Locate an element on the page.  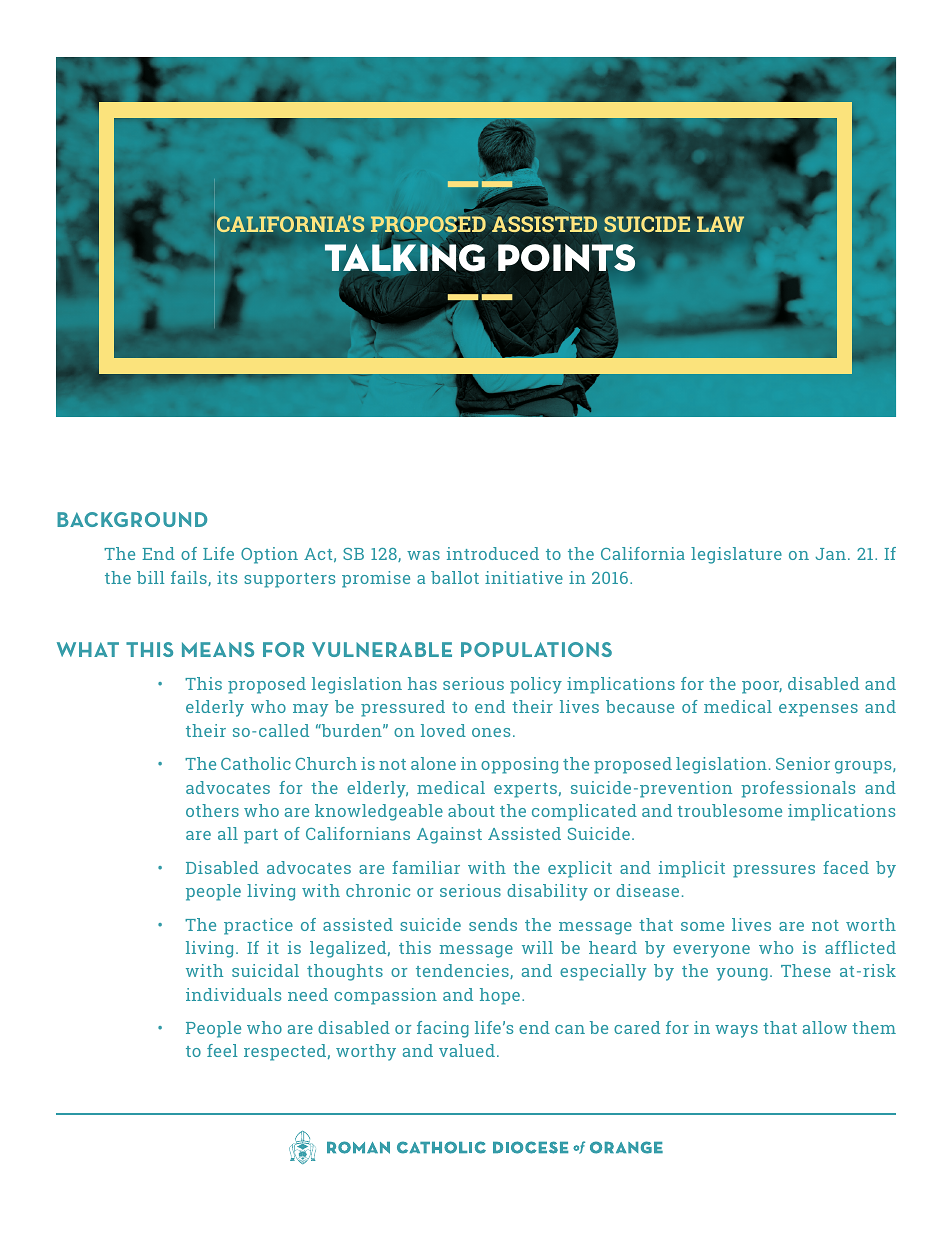
LAW is located at coordinates (720, 224).
